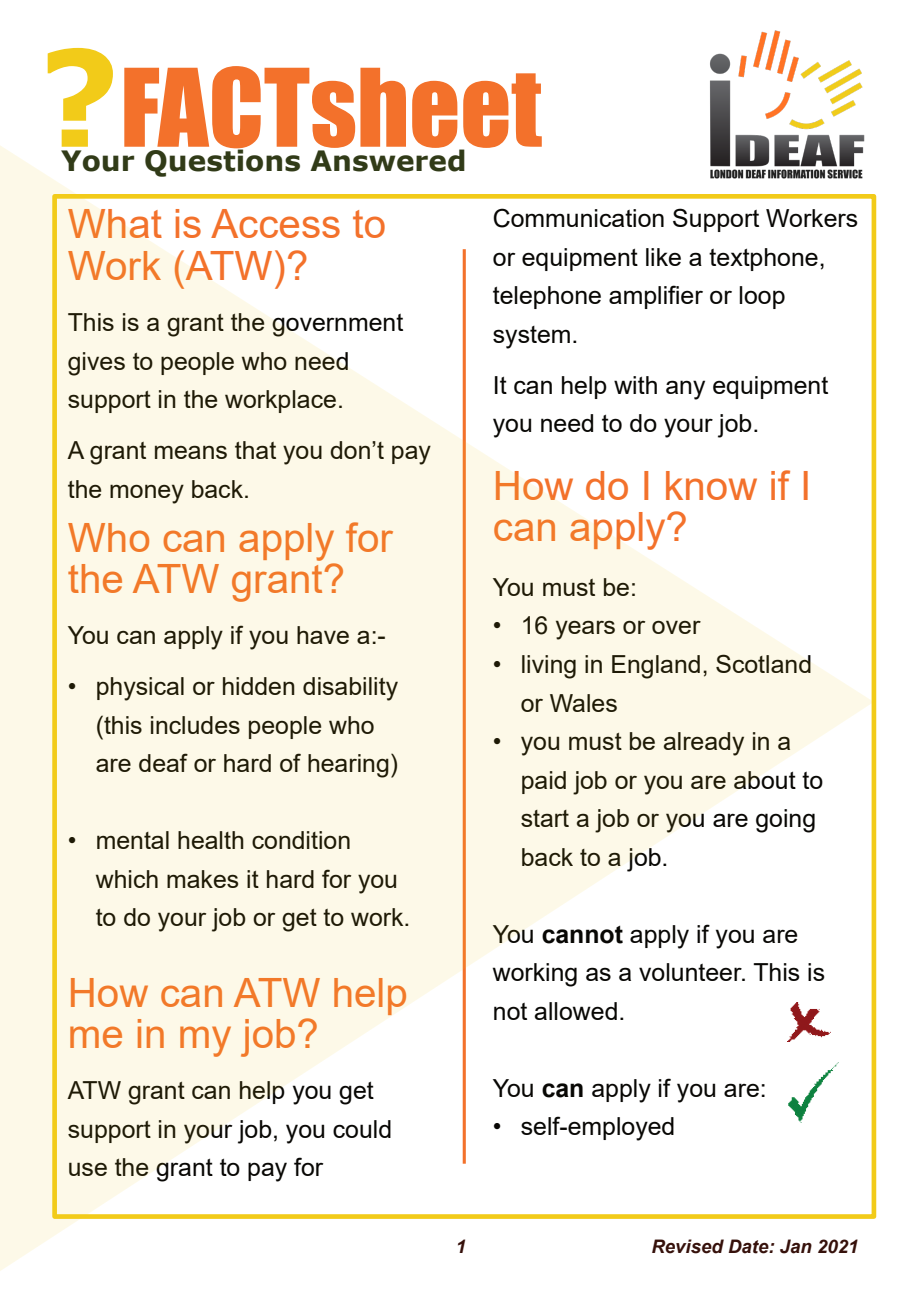 The height and width of the screenshot is (1308, 924). What do you see at coordinates (545, 818) in the screenshot?
I see `start` at bounding box center [545, 818].
